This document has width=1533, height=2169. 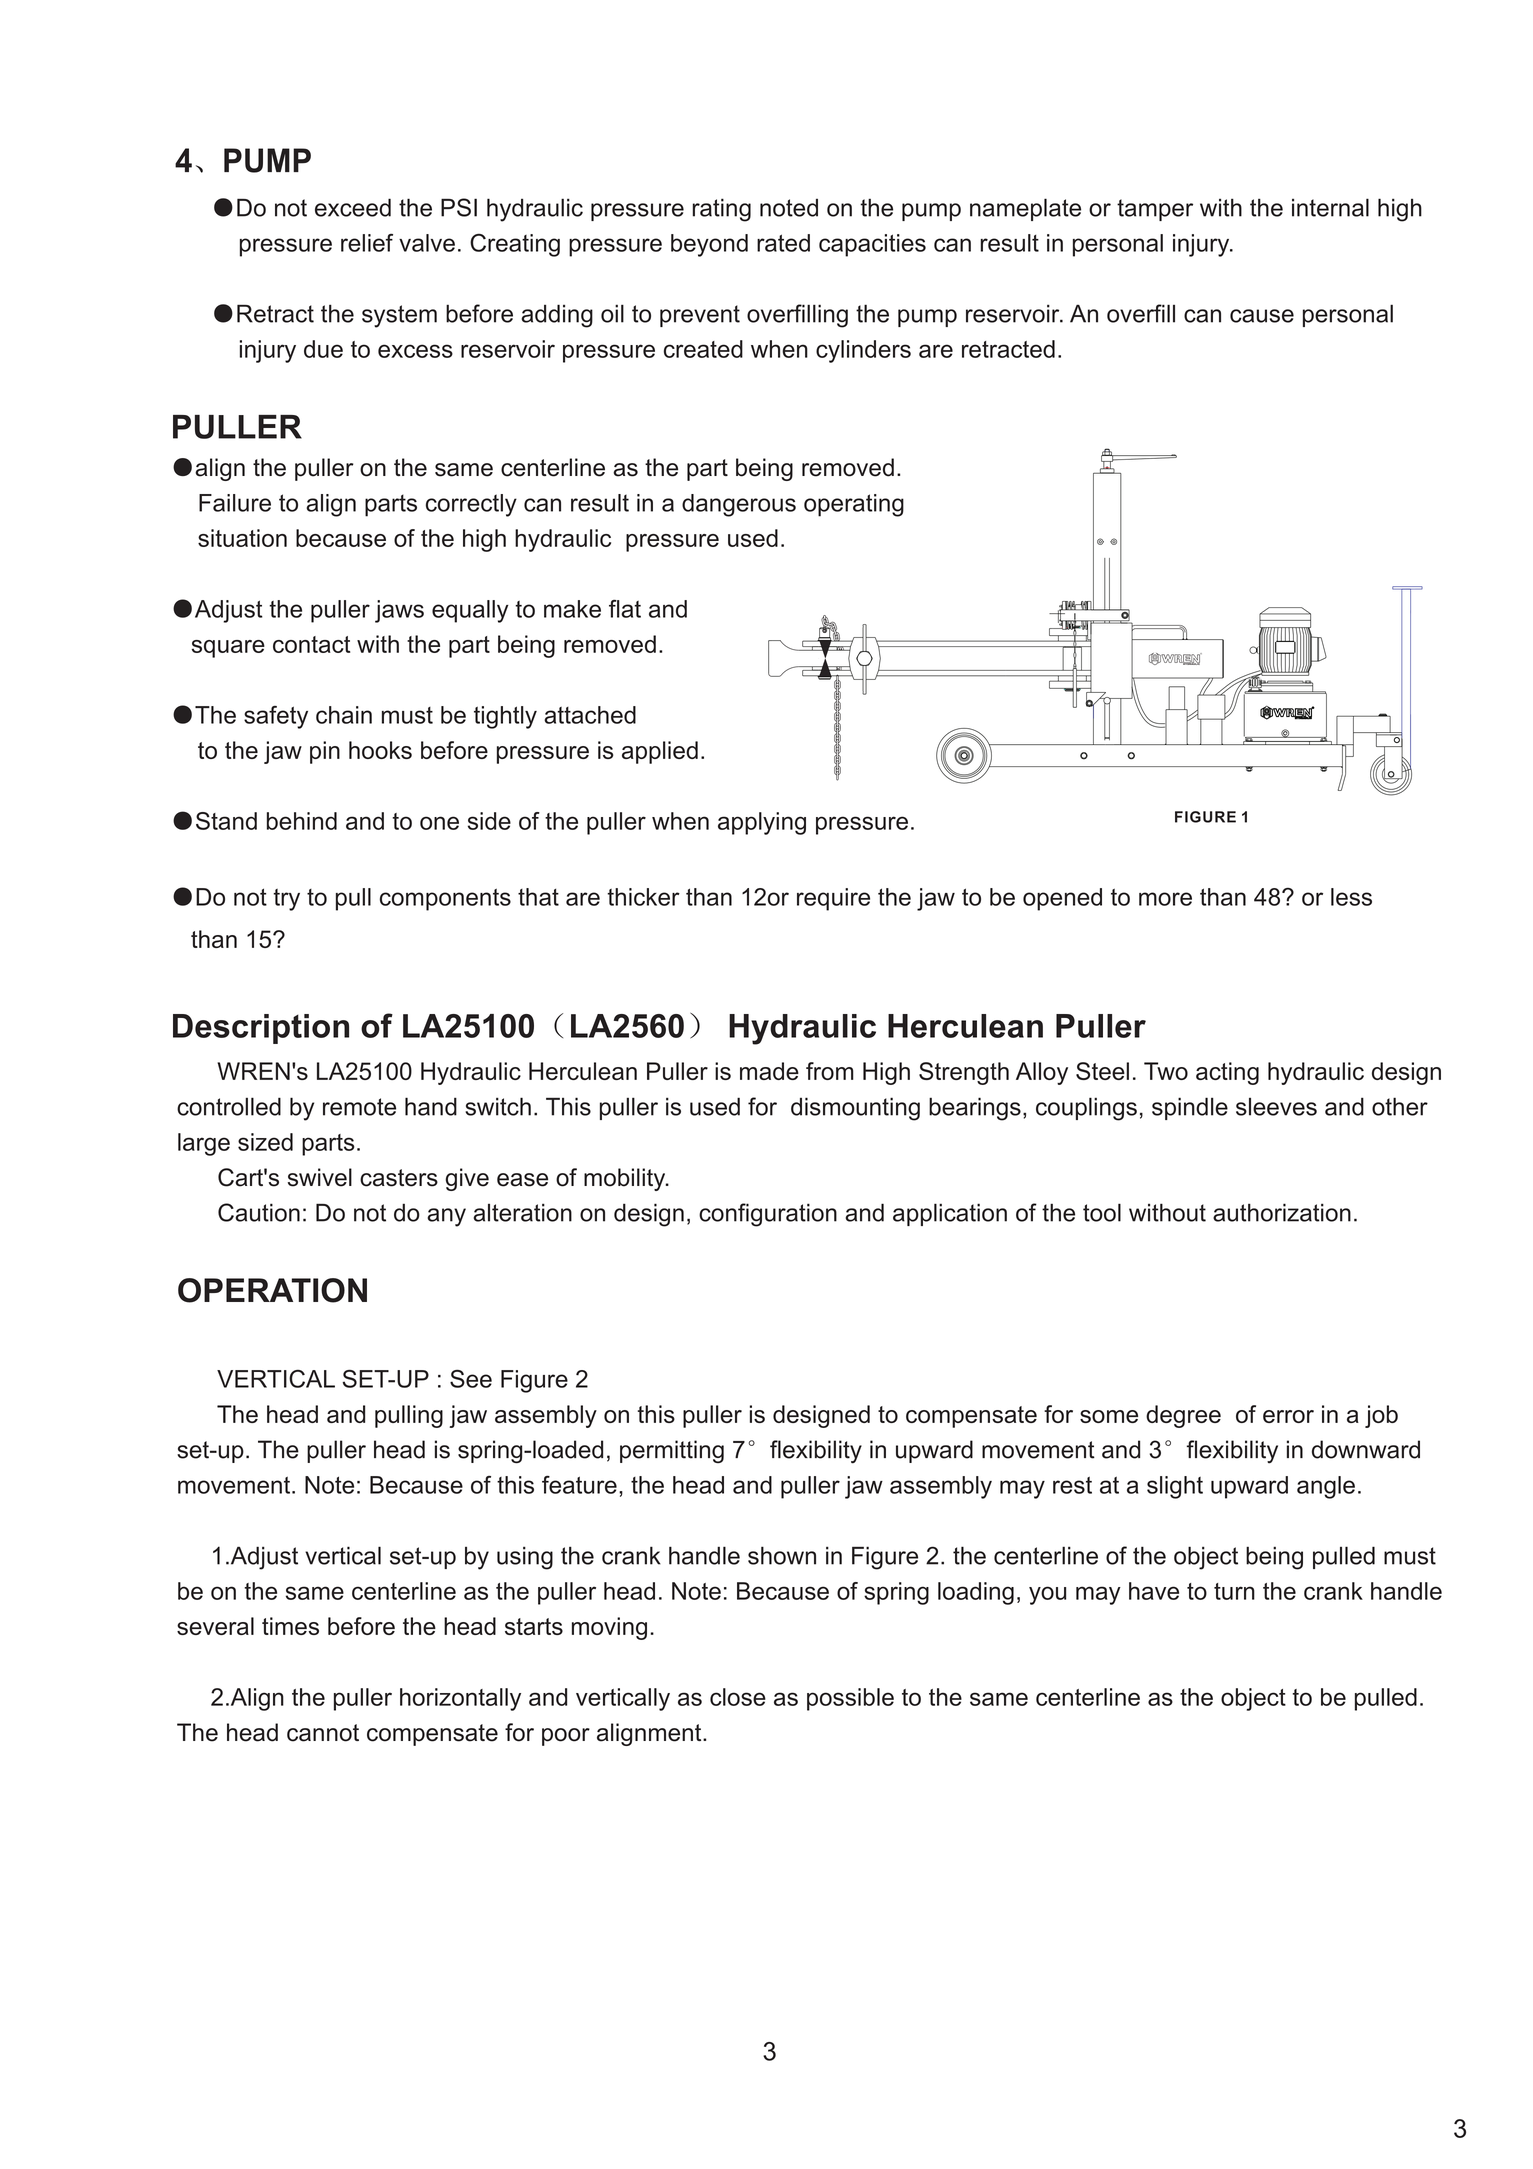 What do you see at coordinates (833, 899) in the document?
I see `require` at bounding box center [833, 899].
